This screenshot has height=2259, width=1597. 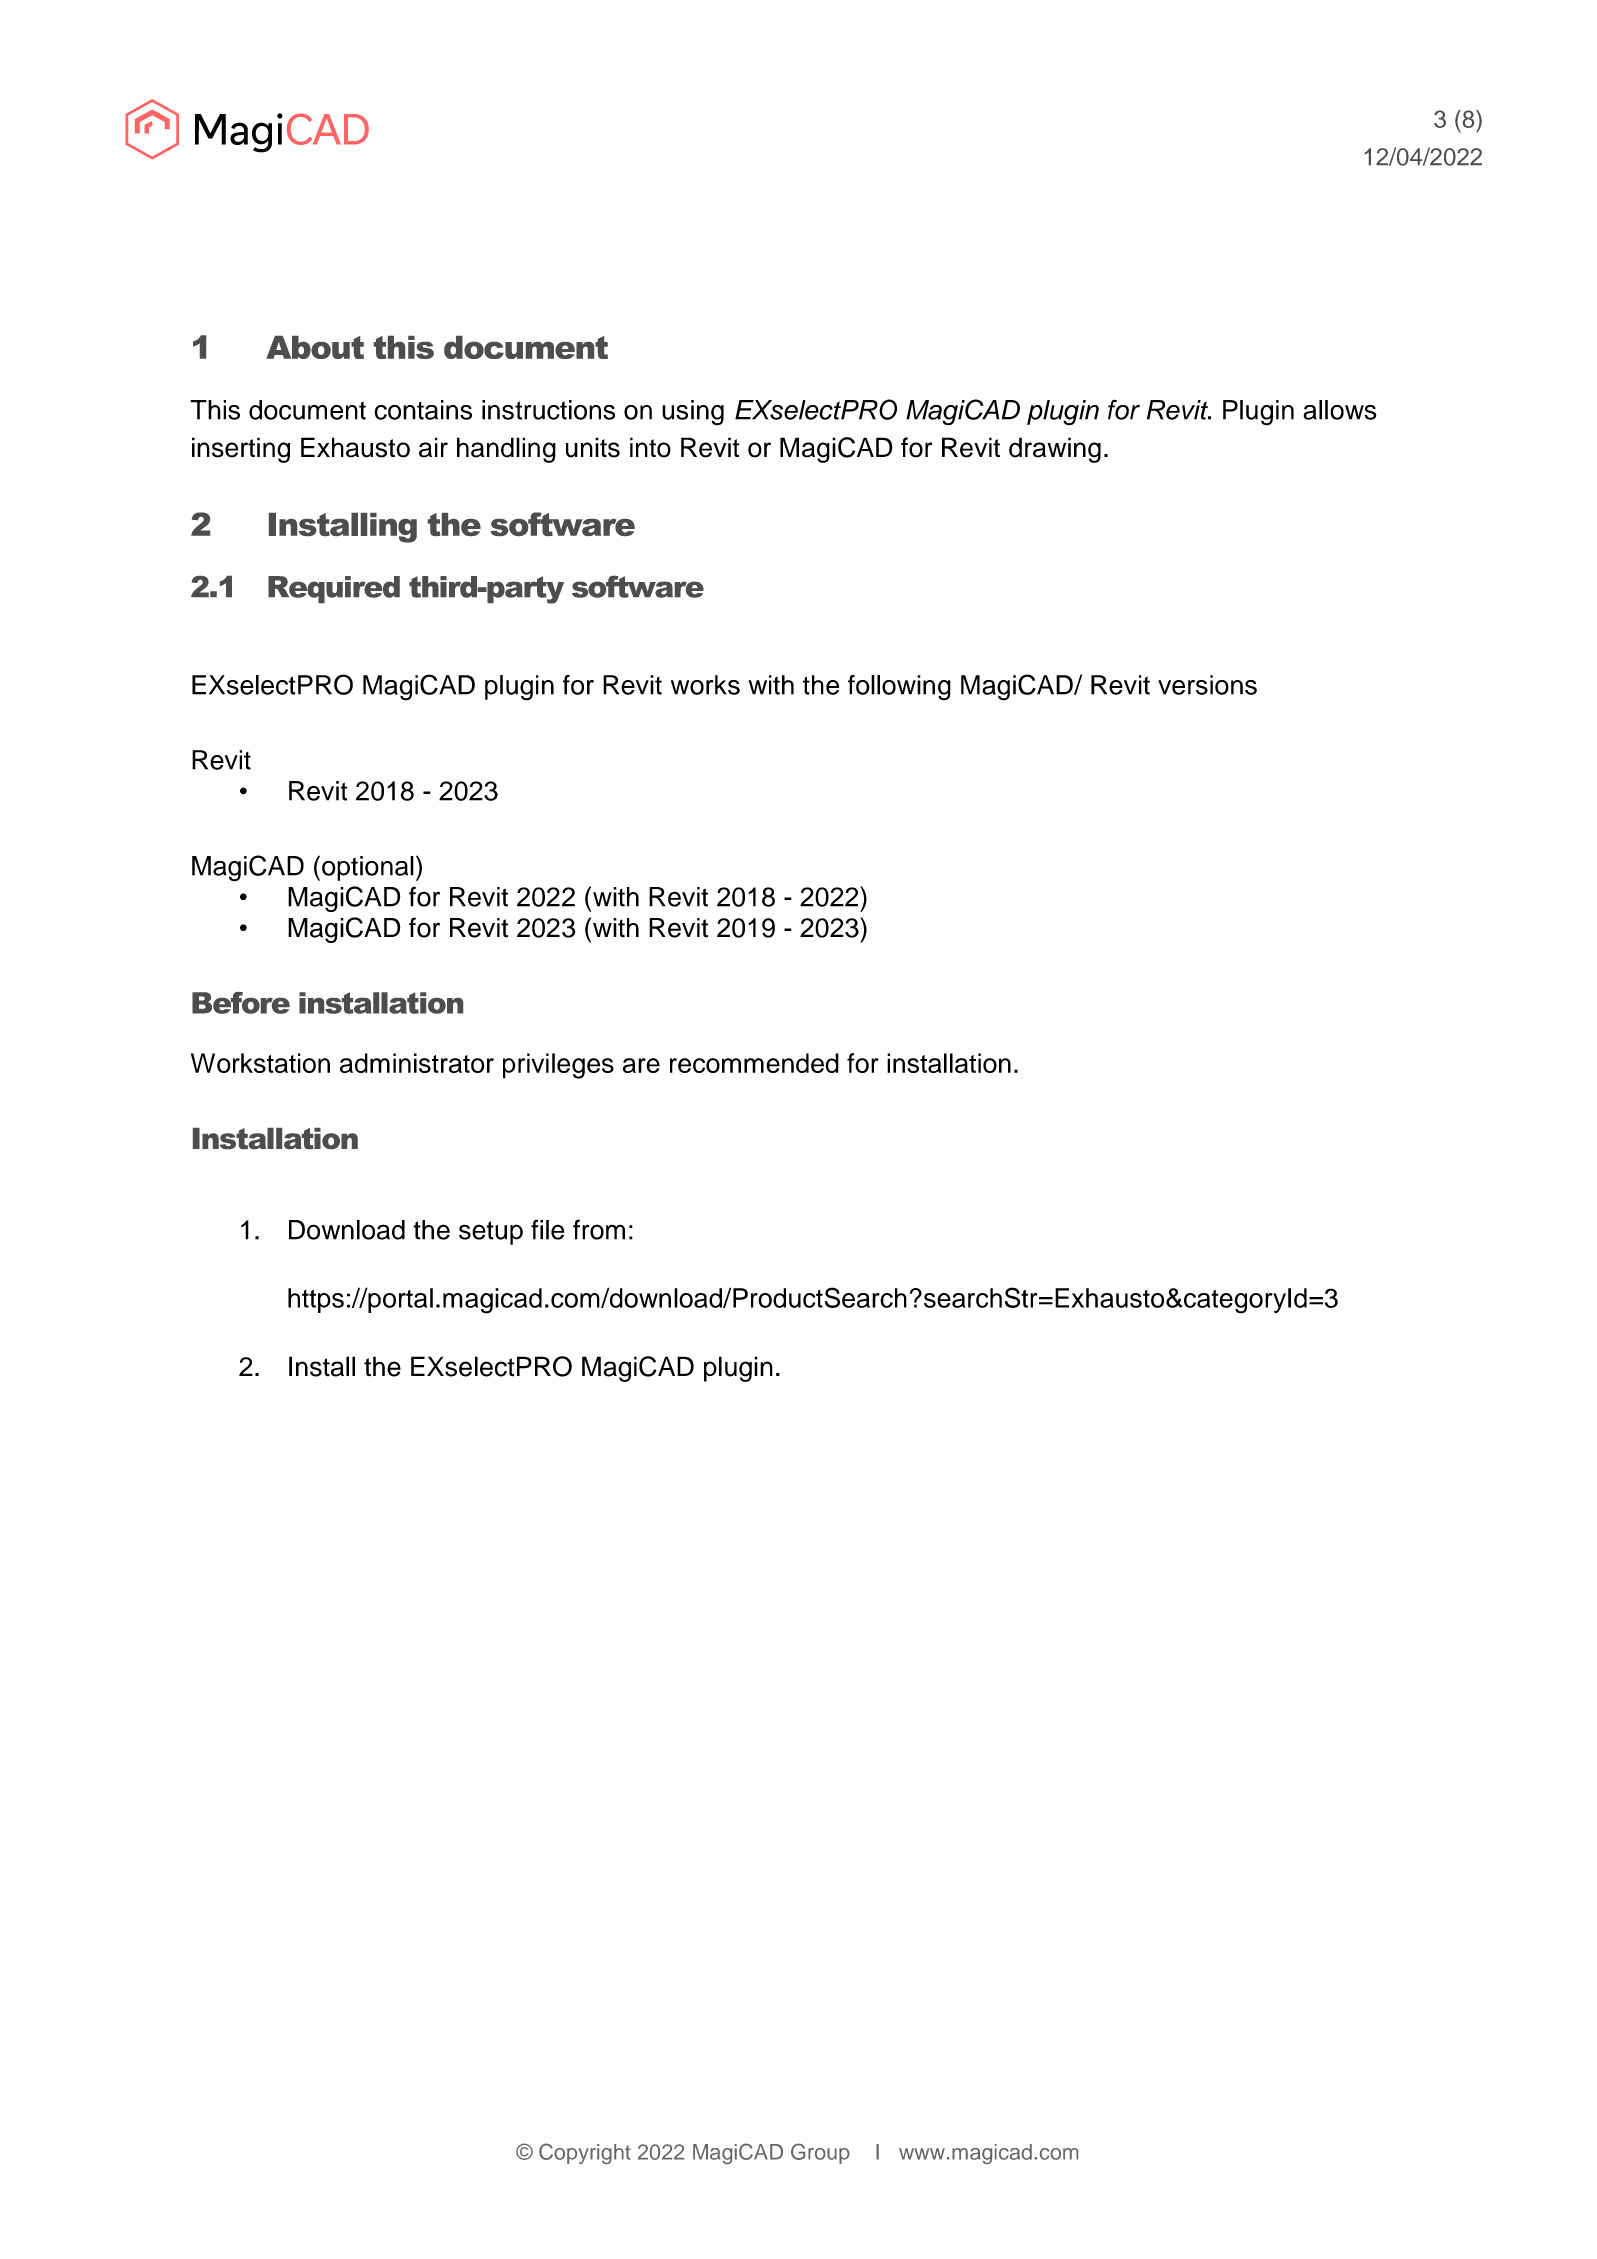 What do you see at coordinates (423, 410) in the screenshot?
I see `contains` at bounding box center [423, 410].
